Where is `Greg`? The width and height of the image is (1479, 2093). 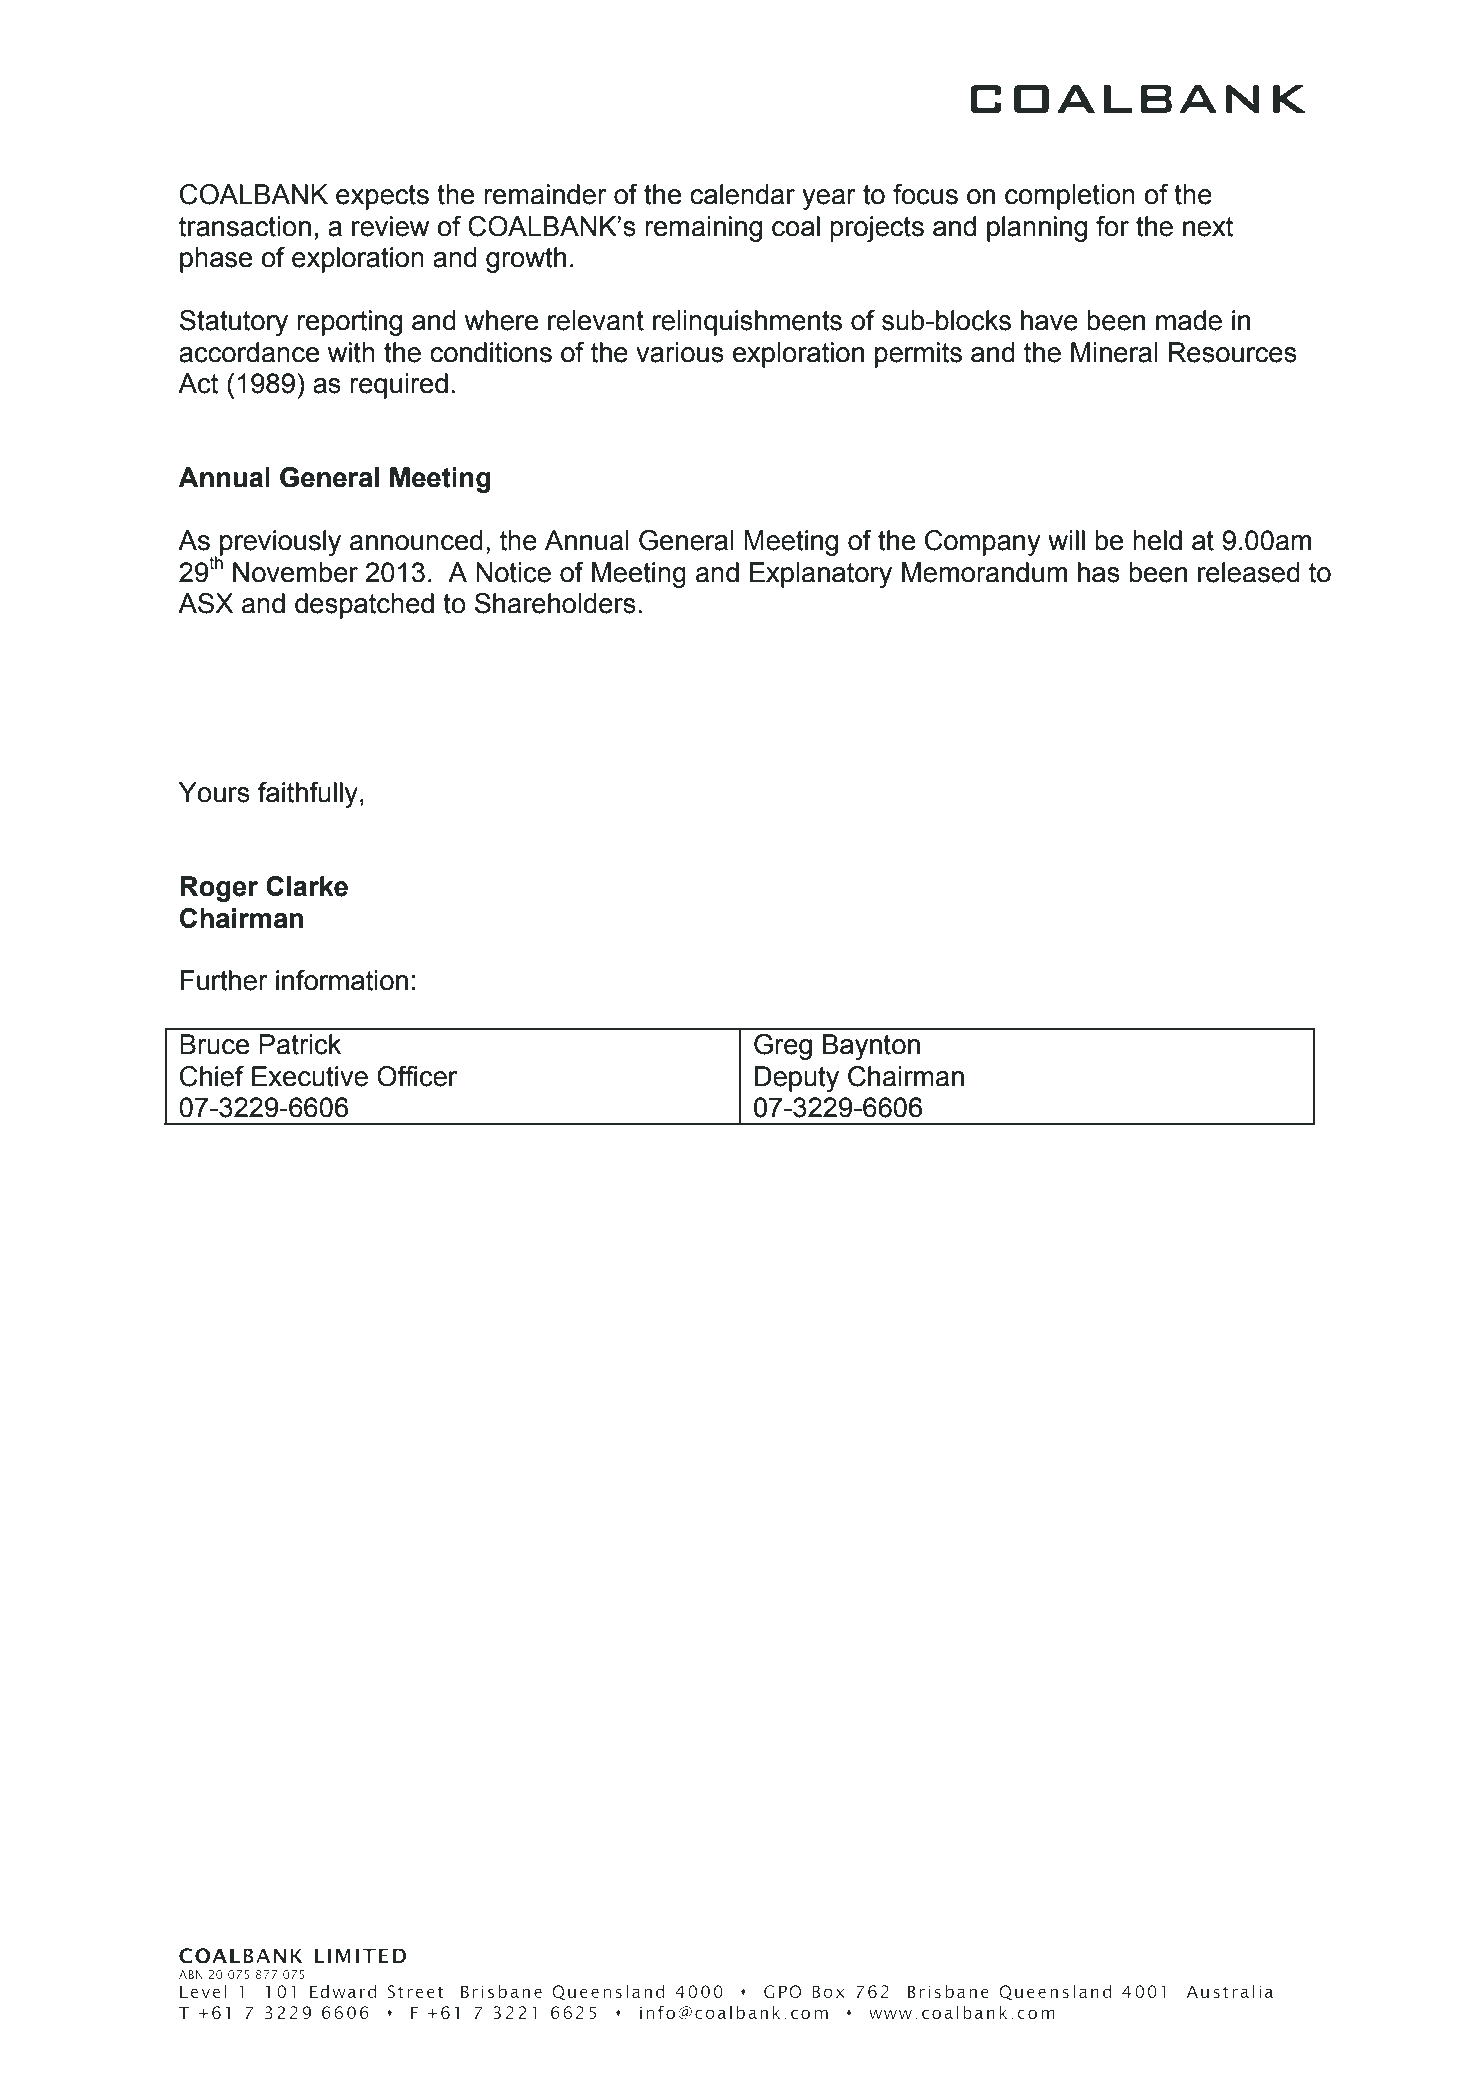 Greg is located at coordinates (783, 1047).
